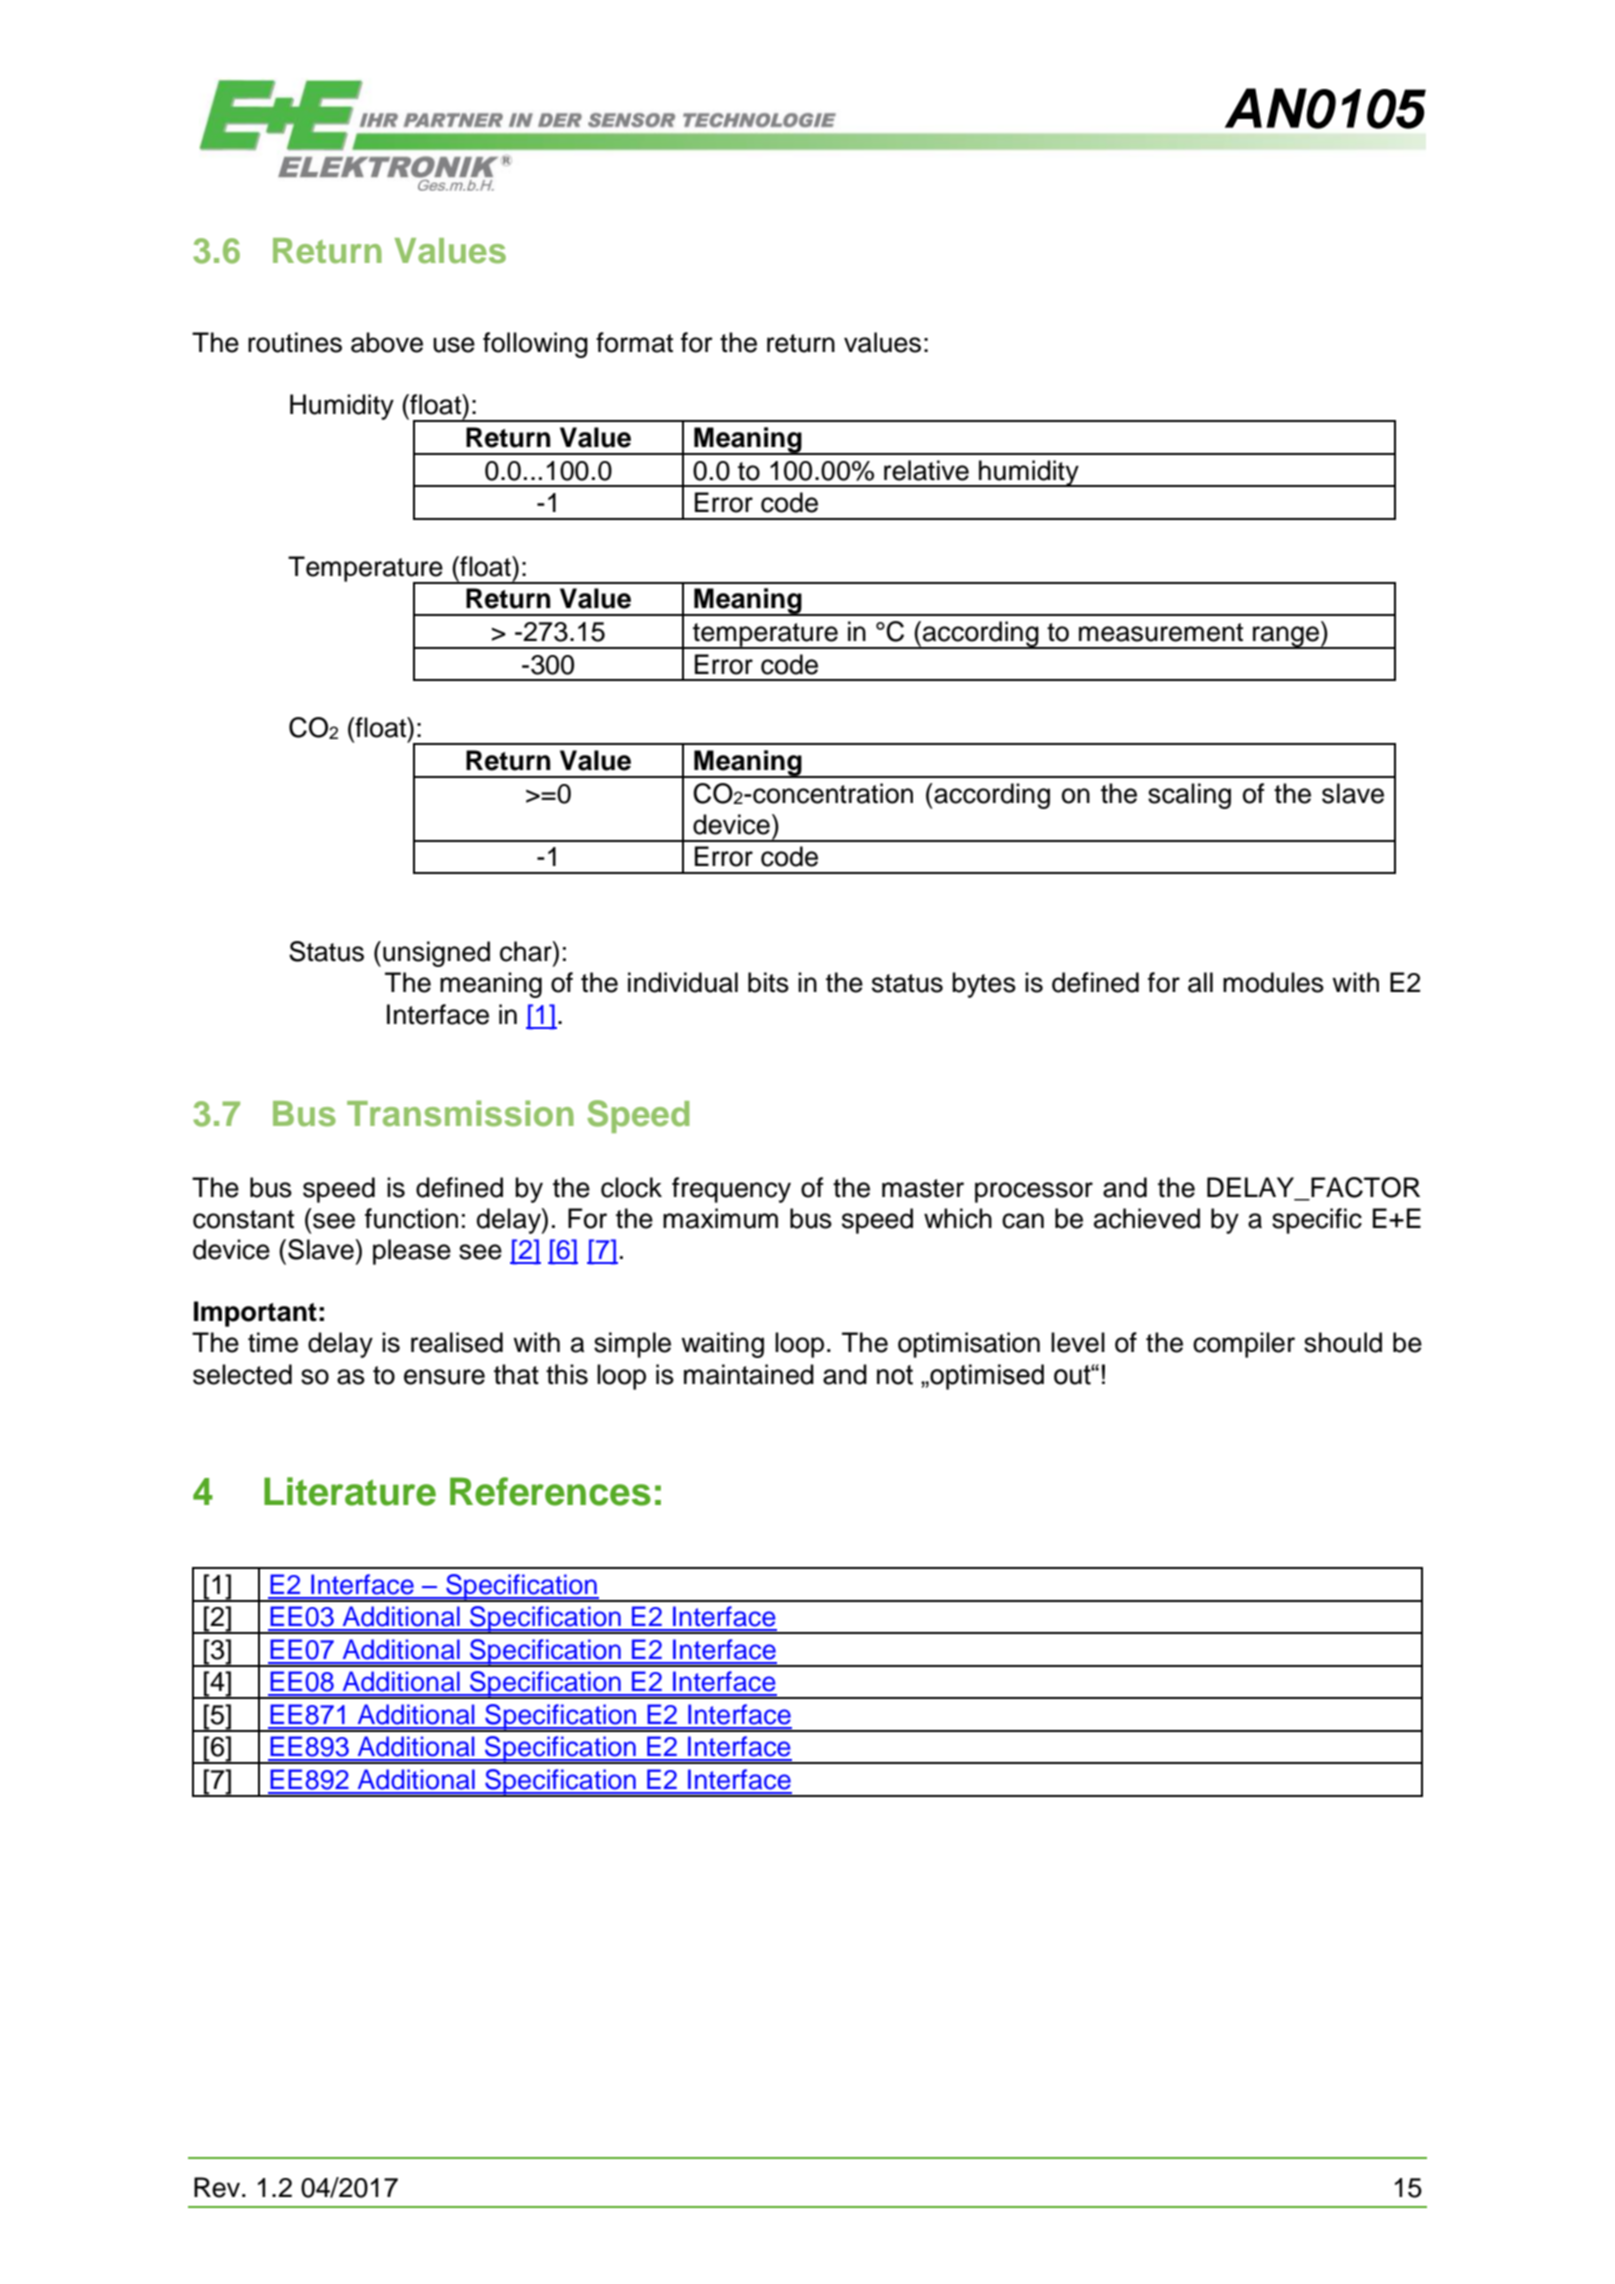 The height and width of the page is (2284, 1615). I want to click on unsigned, so click(436, 954).
